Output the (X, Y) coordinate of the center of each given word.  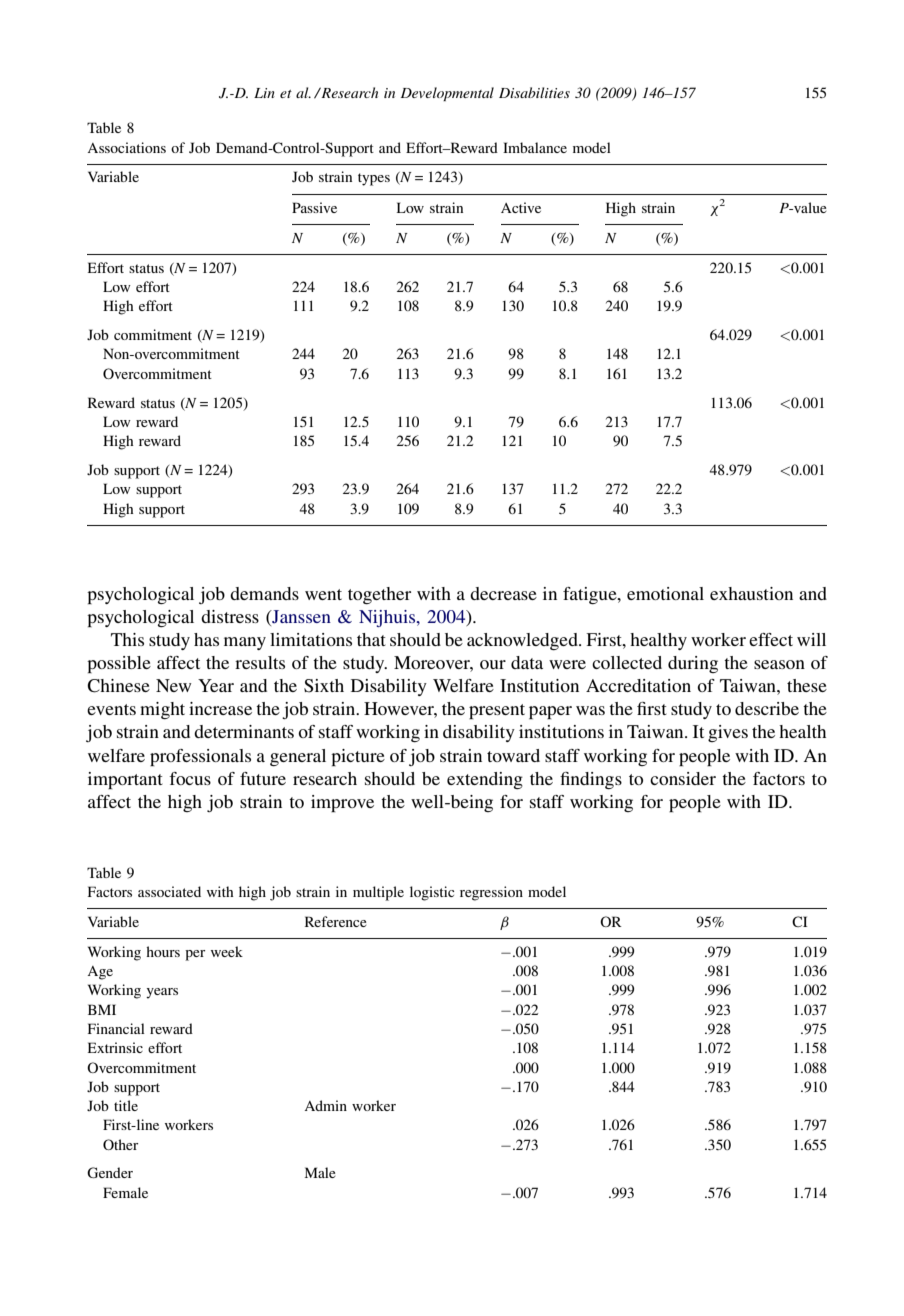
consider (683, 778)
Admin (325, 1105)
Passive (314, 207)
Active (521, 207)
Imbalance (535, 147)
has (206, 639)
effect (771, 639)
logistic (432, 893)
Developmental (447, 94)
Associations (126, 147)
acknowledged (523, 641)
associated (169, 891)
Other (120, 1144)
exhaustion (751, 593)
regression (491, 893)
